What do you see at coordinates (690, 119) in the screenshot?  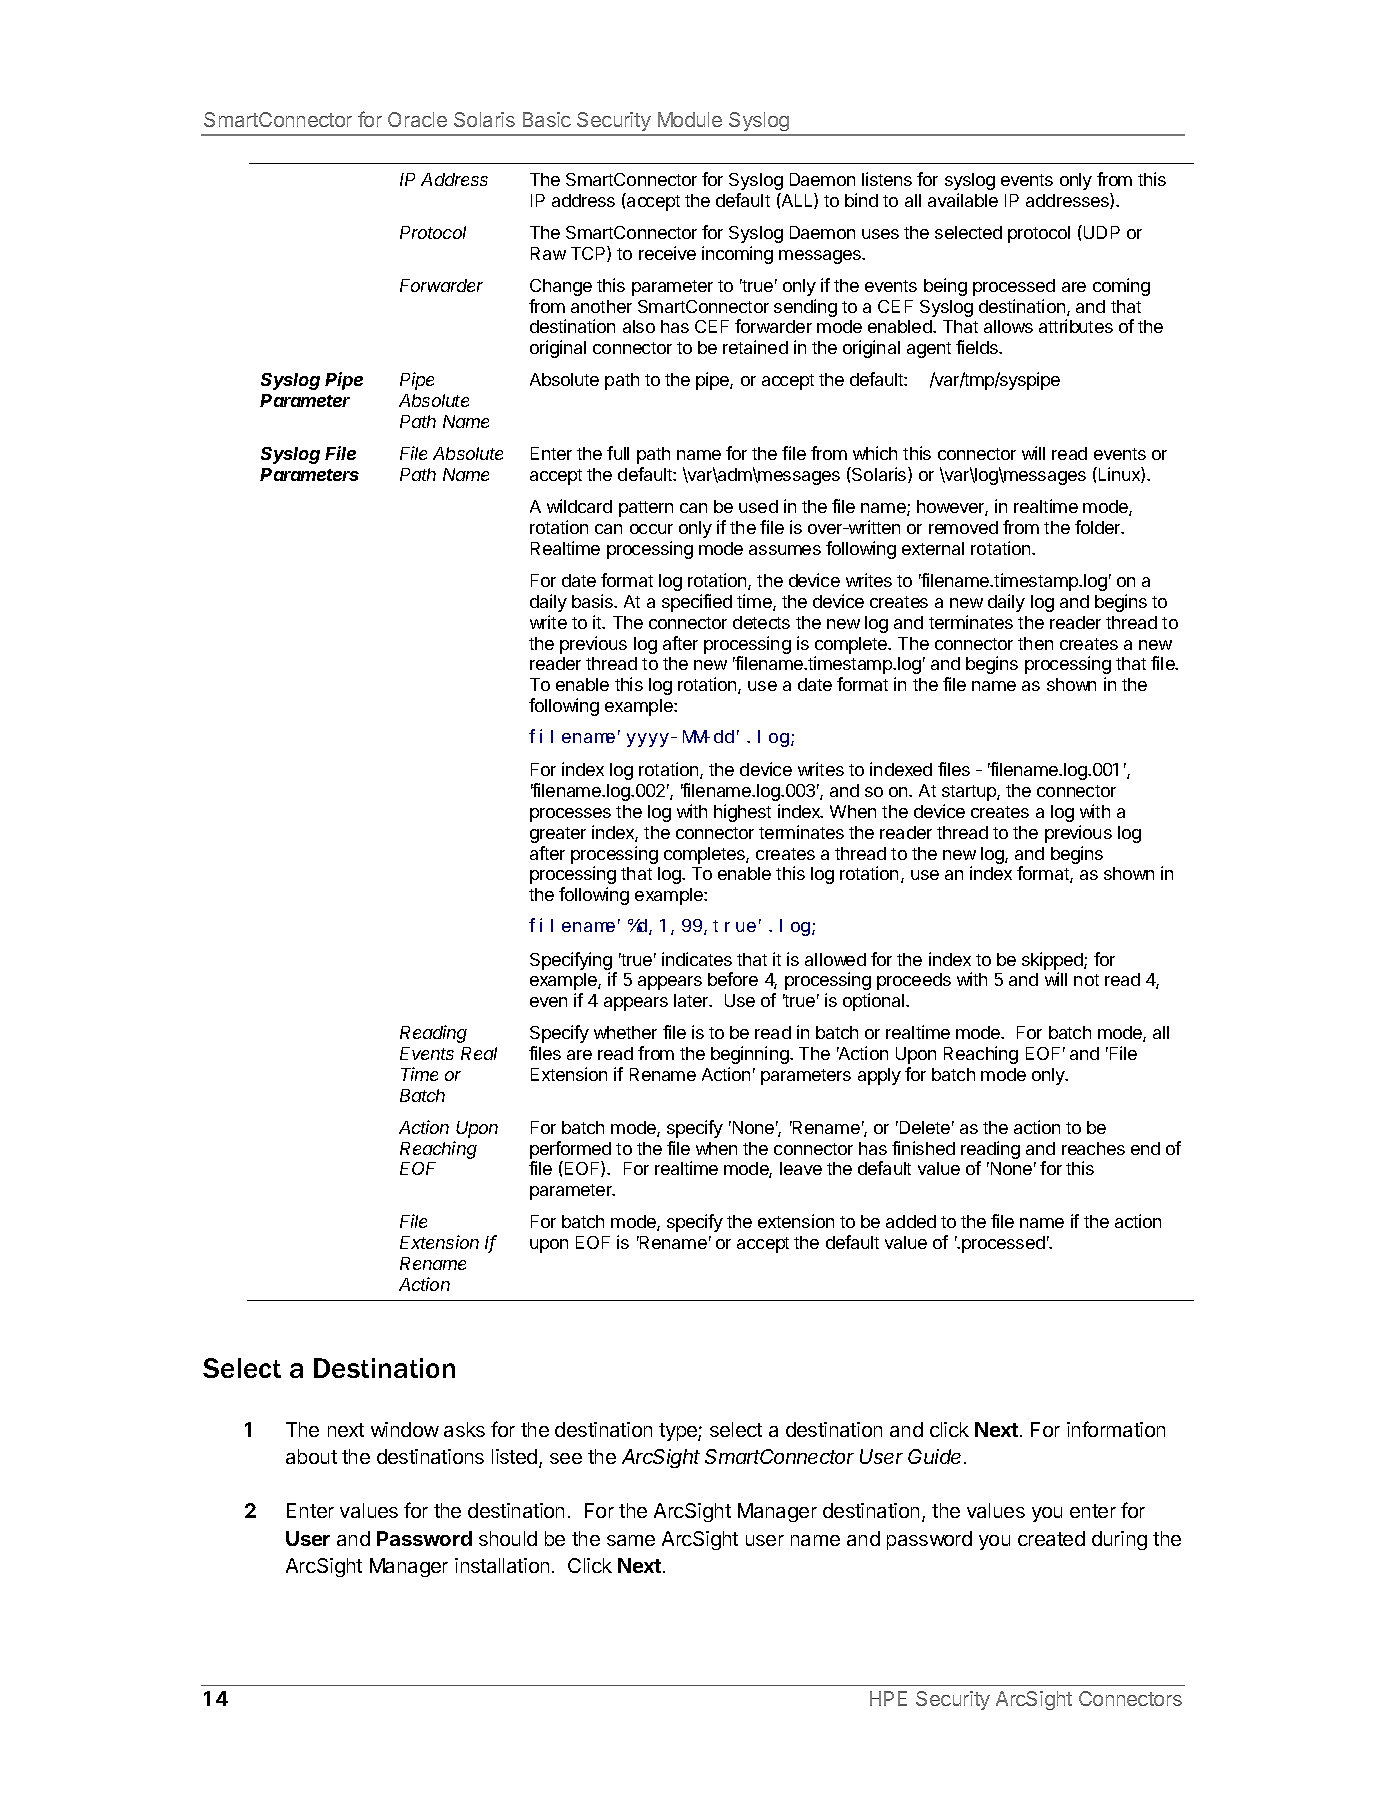 I see `Module` at bounding box center [690, 119].
